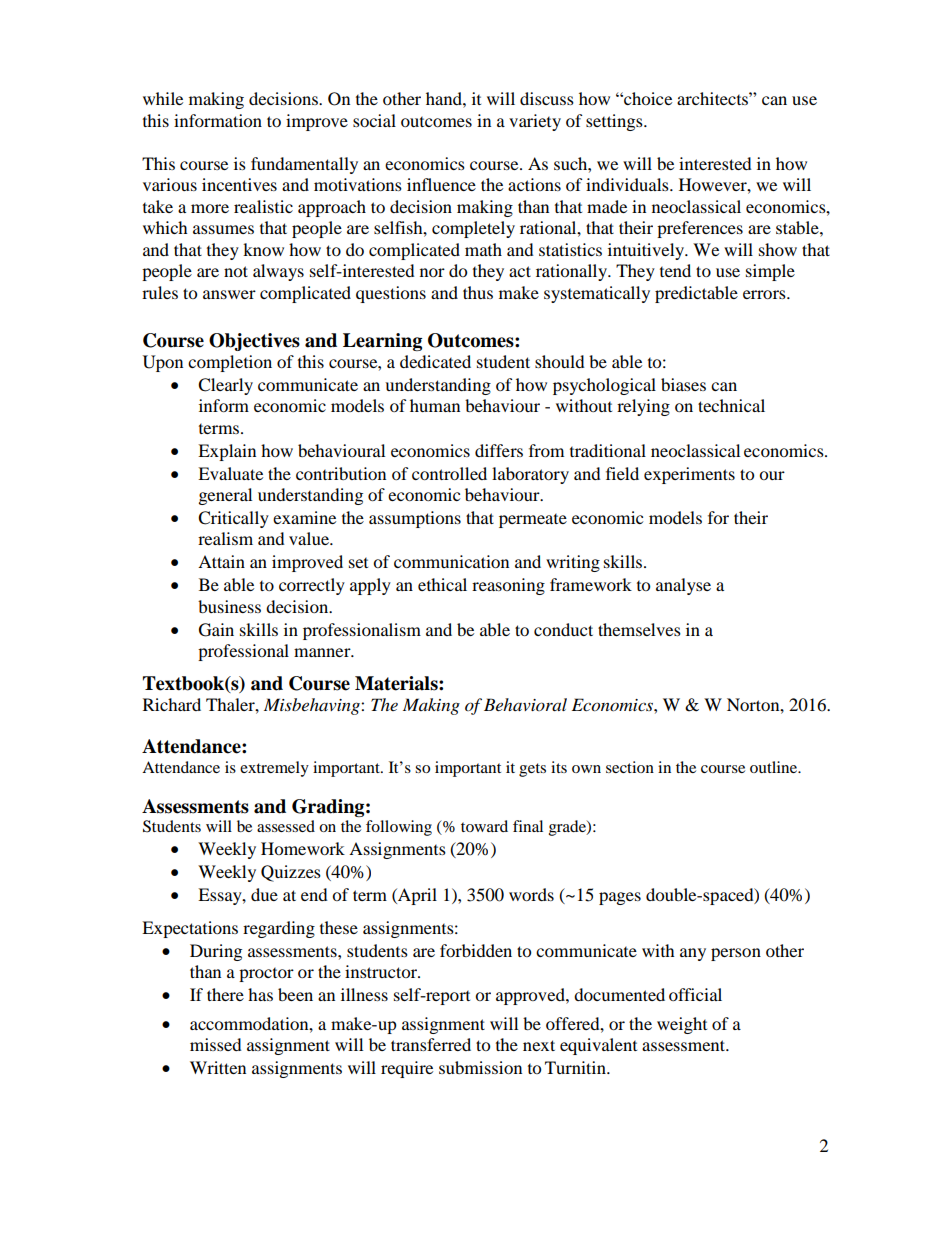  Describe the element at coordinates (484, 826) in the screenshot. I see `toward` at that location.
